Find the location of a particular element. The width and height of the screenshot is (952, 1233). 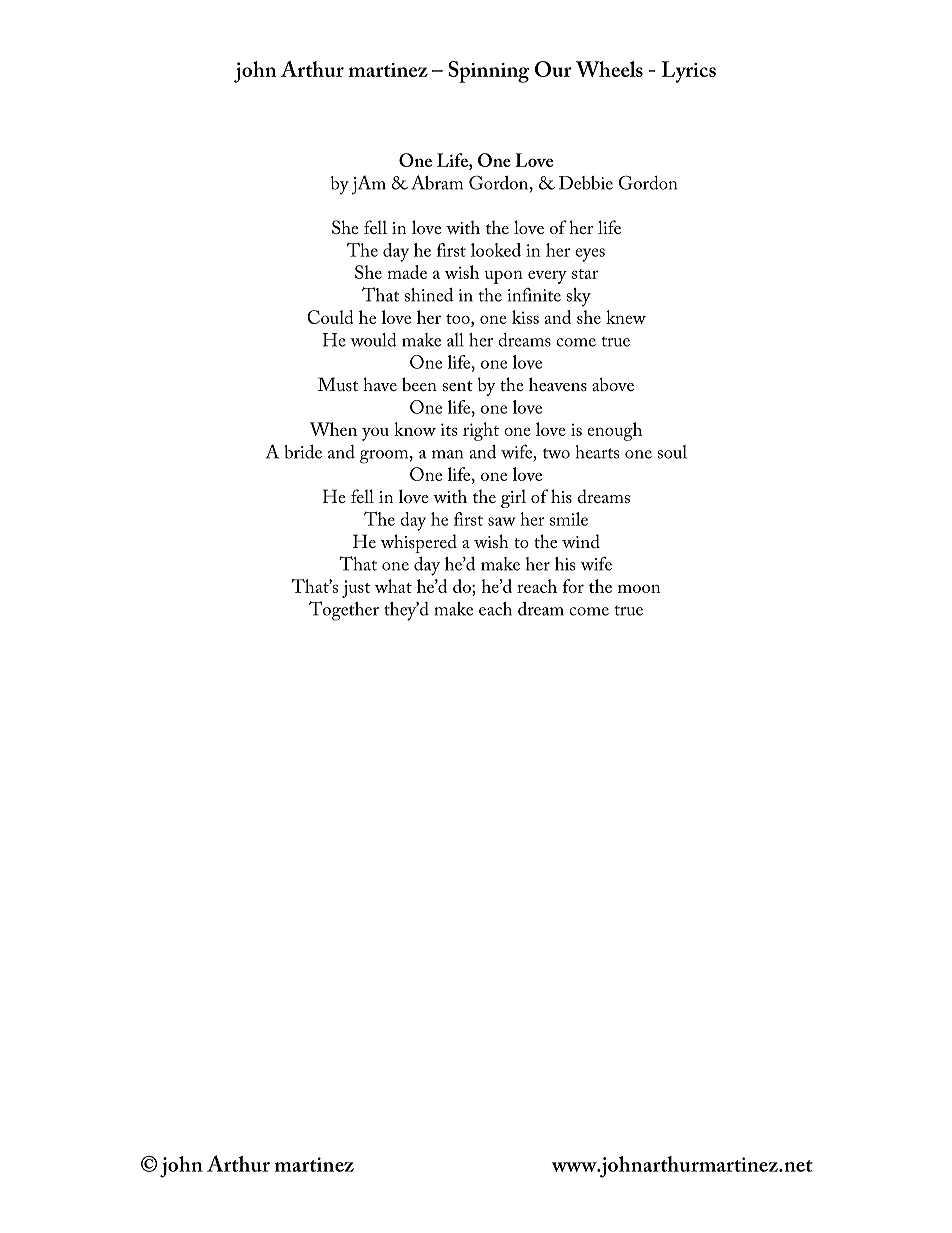

Debbie is located at coordinates (586, 183).
